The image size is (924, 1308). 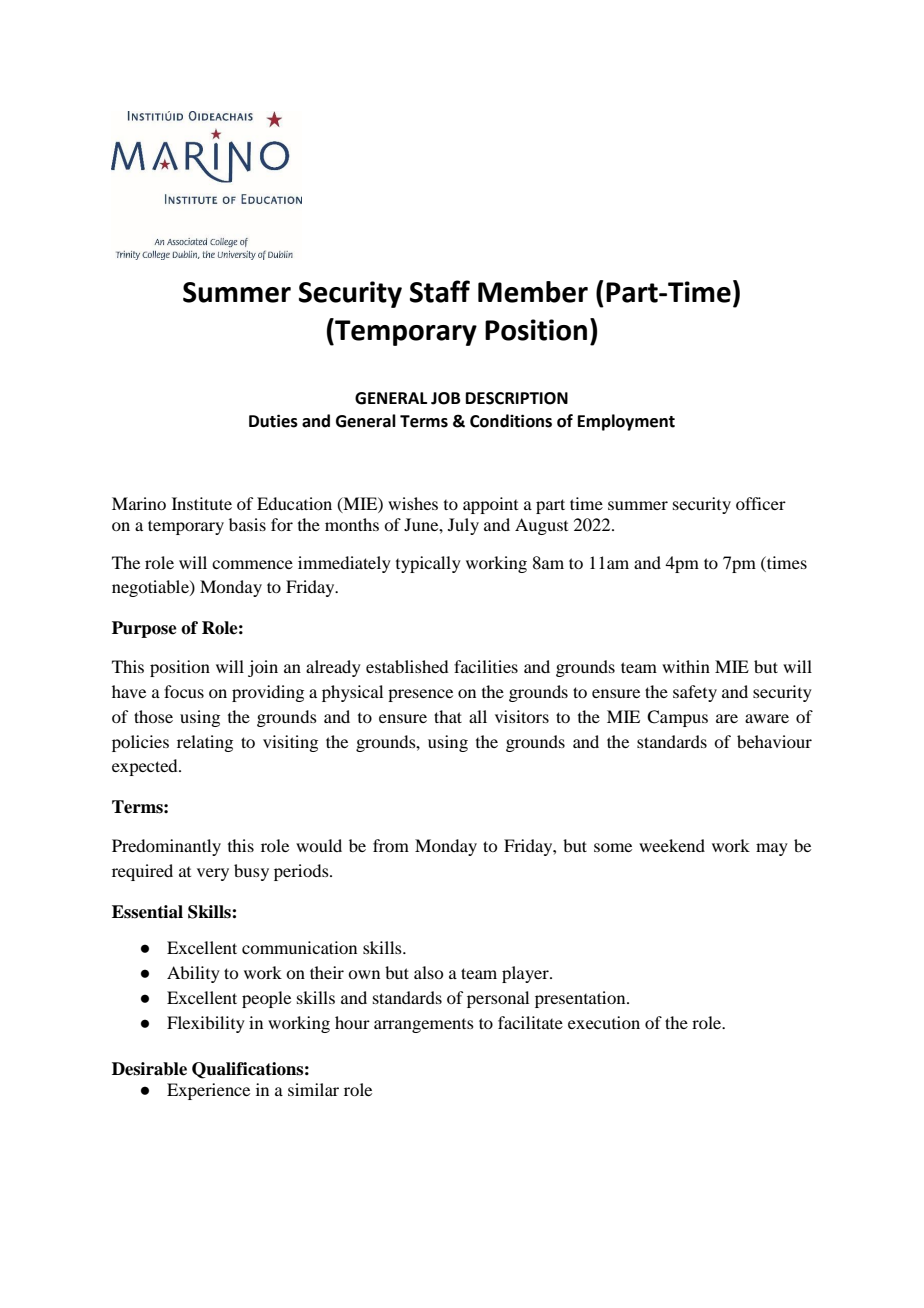 What do you see at coordinates (424, 1026) in the screenshot?
I see `arrangements` at bounding box center [424, 1026].
